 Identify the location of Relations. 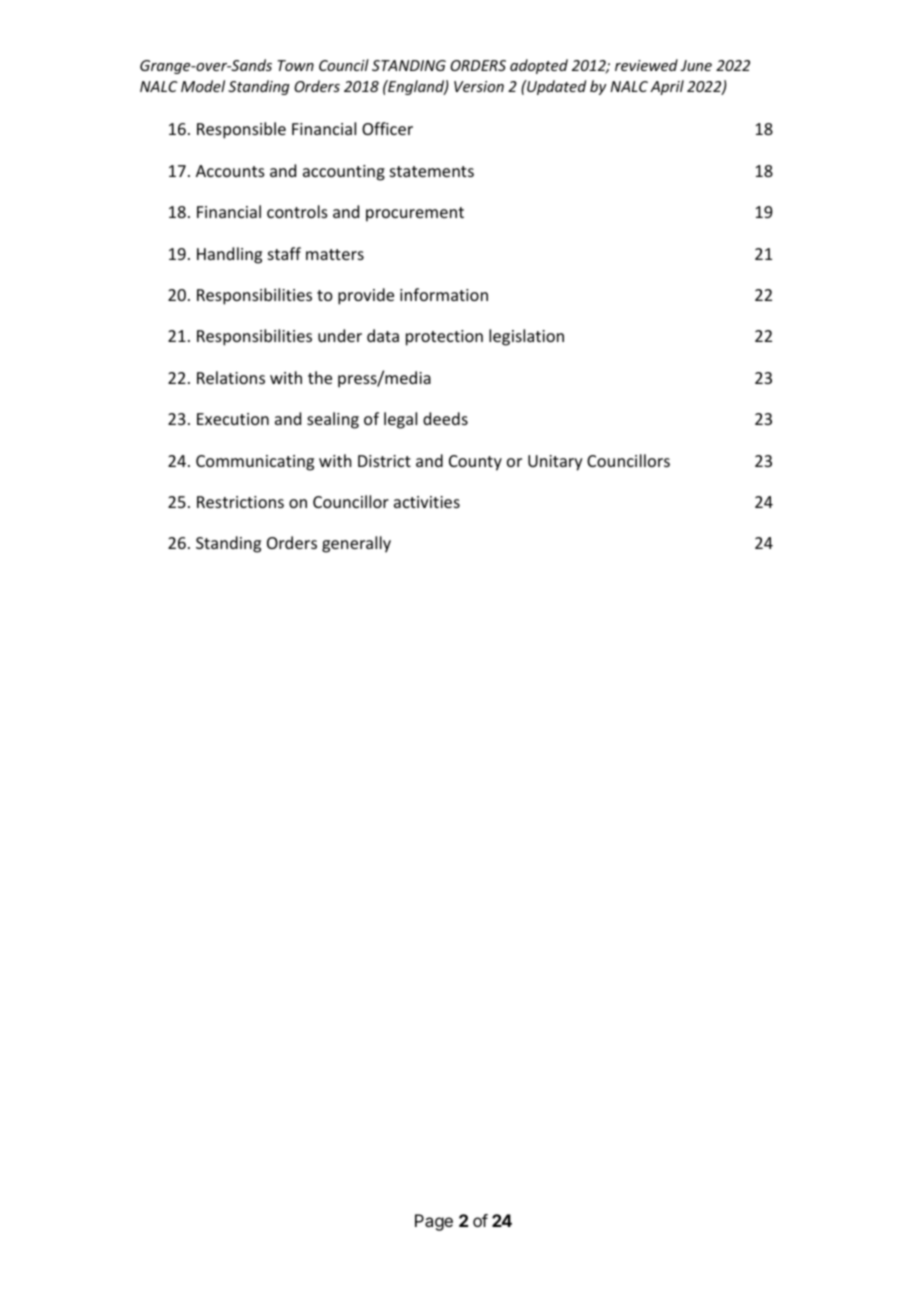
(231, 377).
